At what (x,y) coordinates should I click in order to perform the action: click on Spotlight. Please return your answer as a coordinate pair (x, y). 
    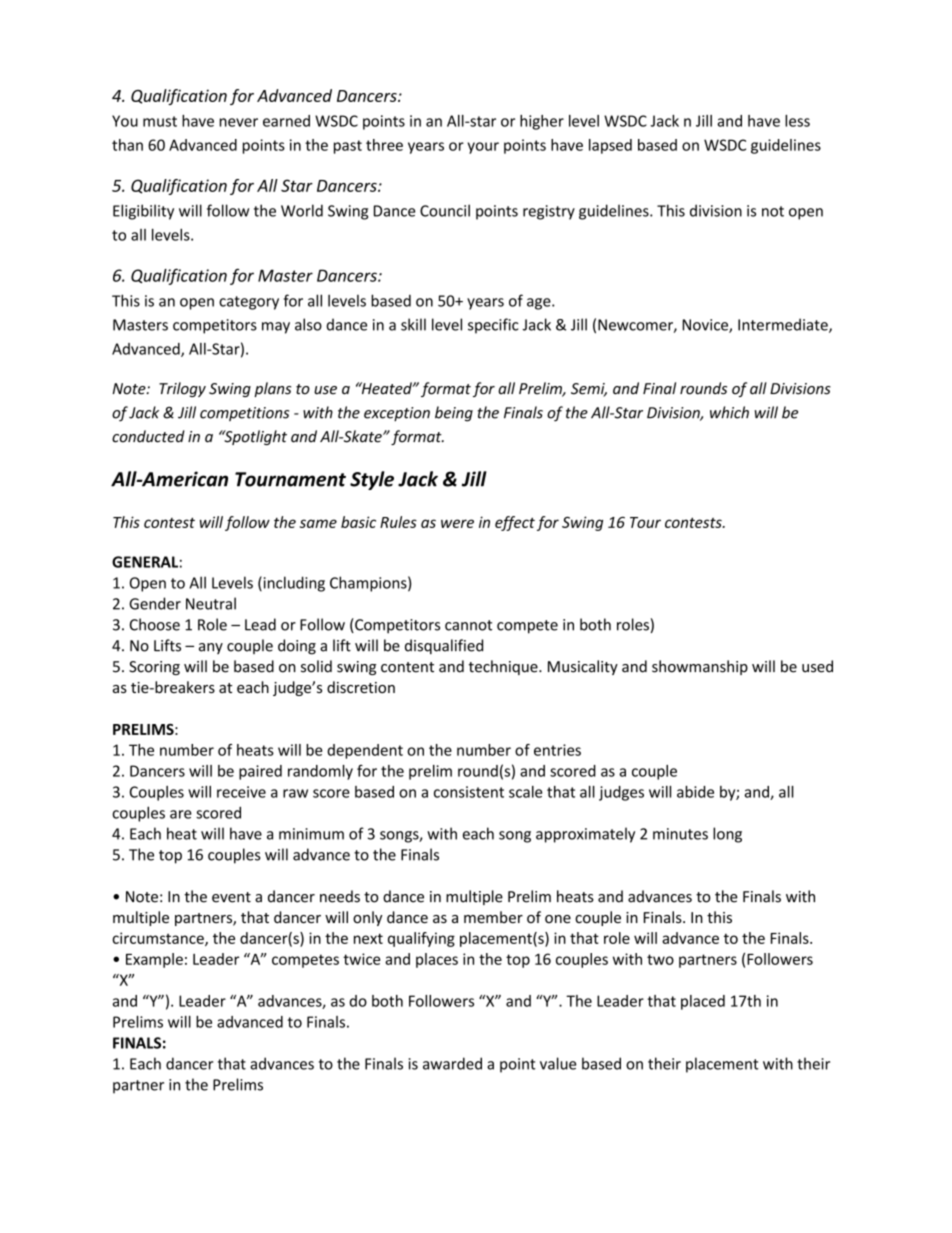
    Looking at the image, I should click on (254, 437).
